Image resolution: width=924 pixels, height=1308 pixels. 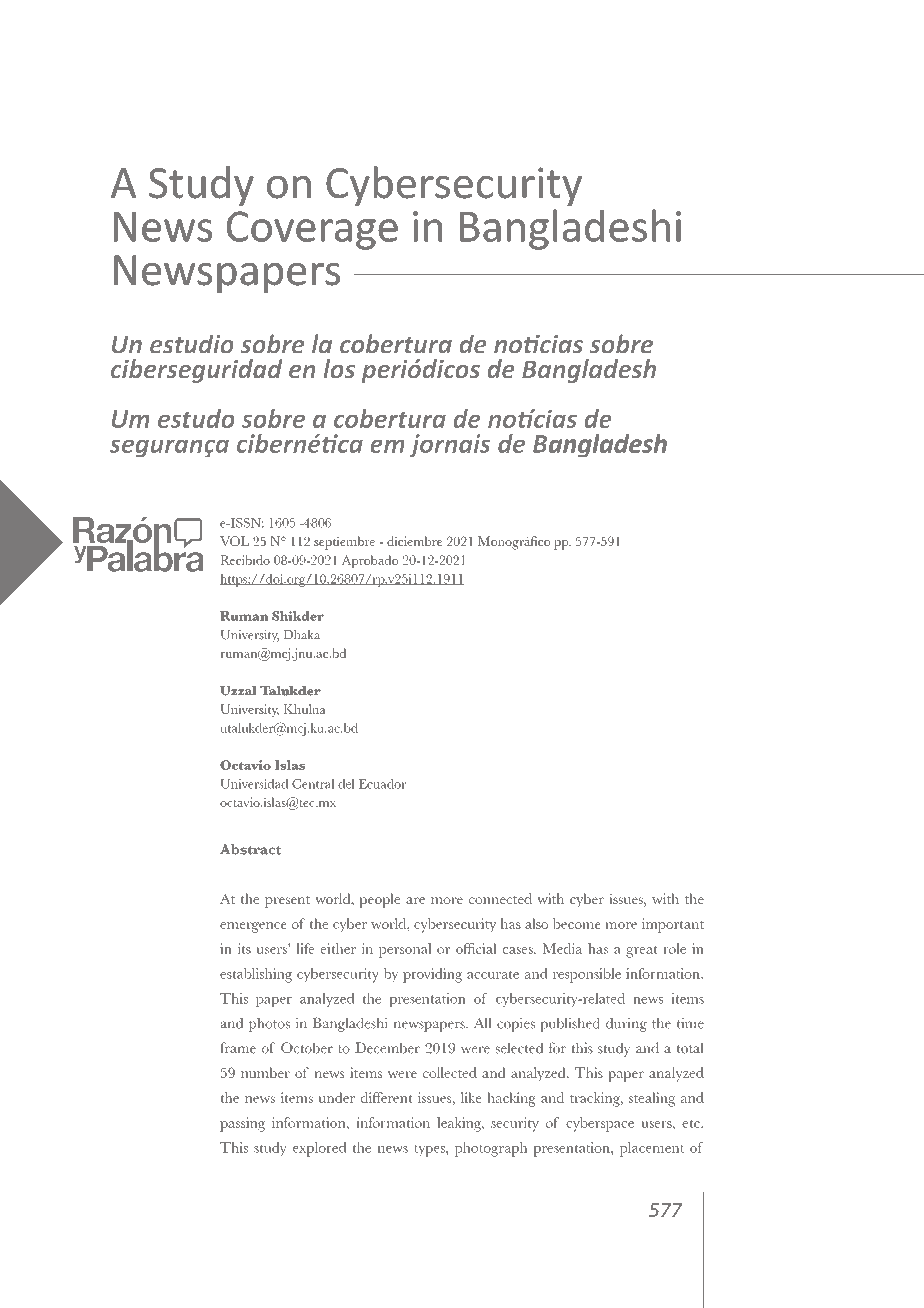 I want to click on Dhaka, so click(x=302, y=634).
